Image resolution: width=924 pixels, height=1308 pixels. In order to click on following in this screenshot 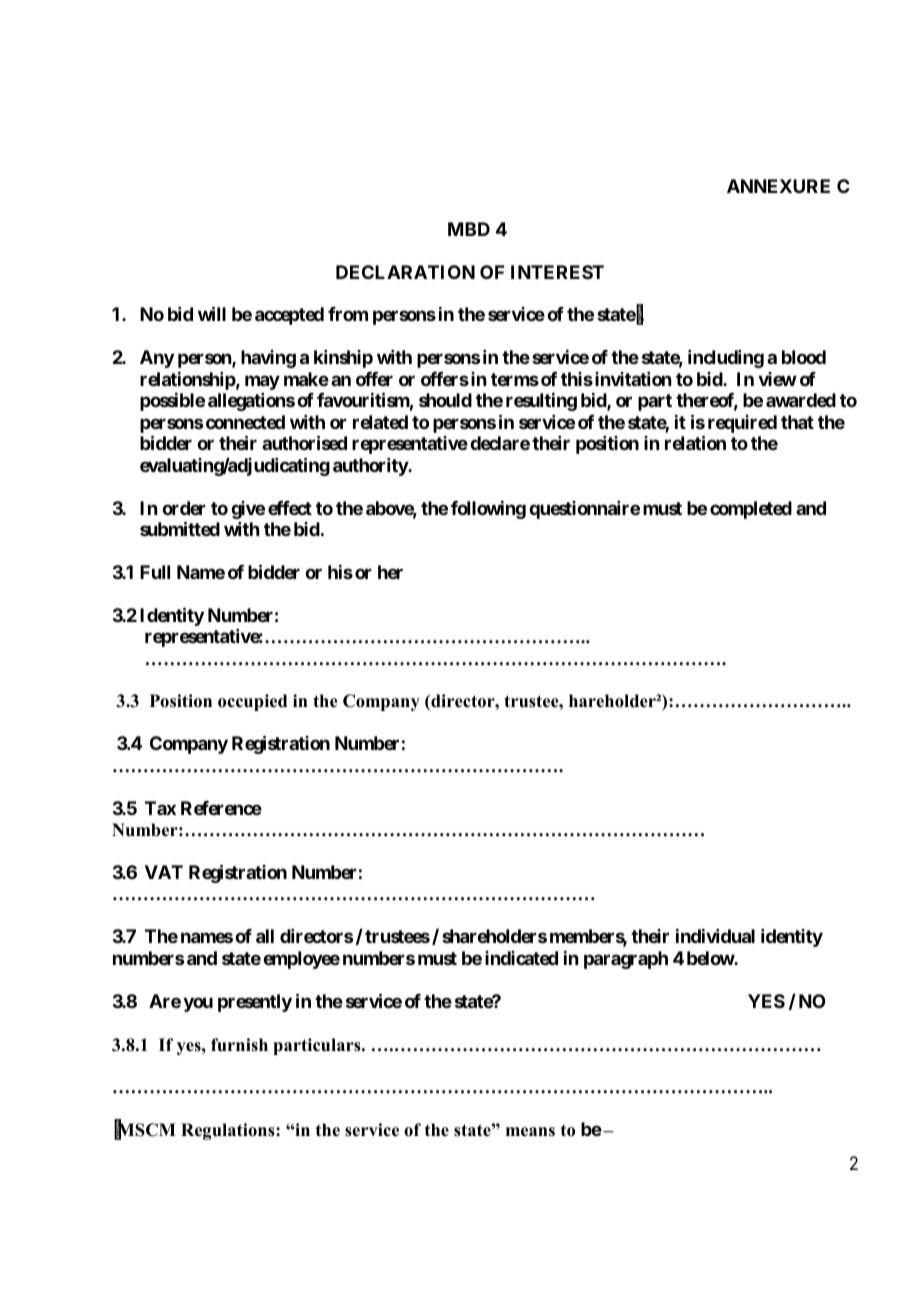, I will do `click(488, 510)`.
